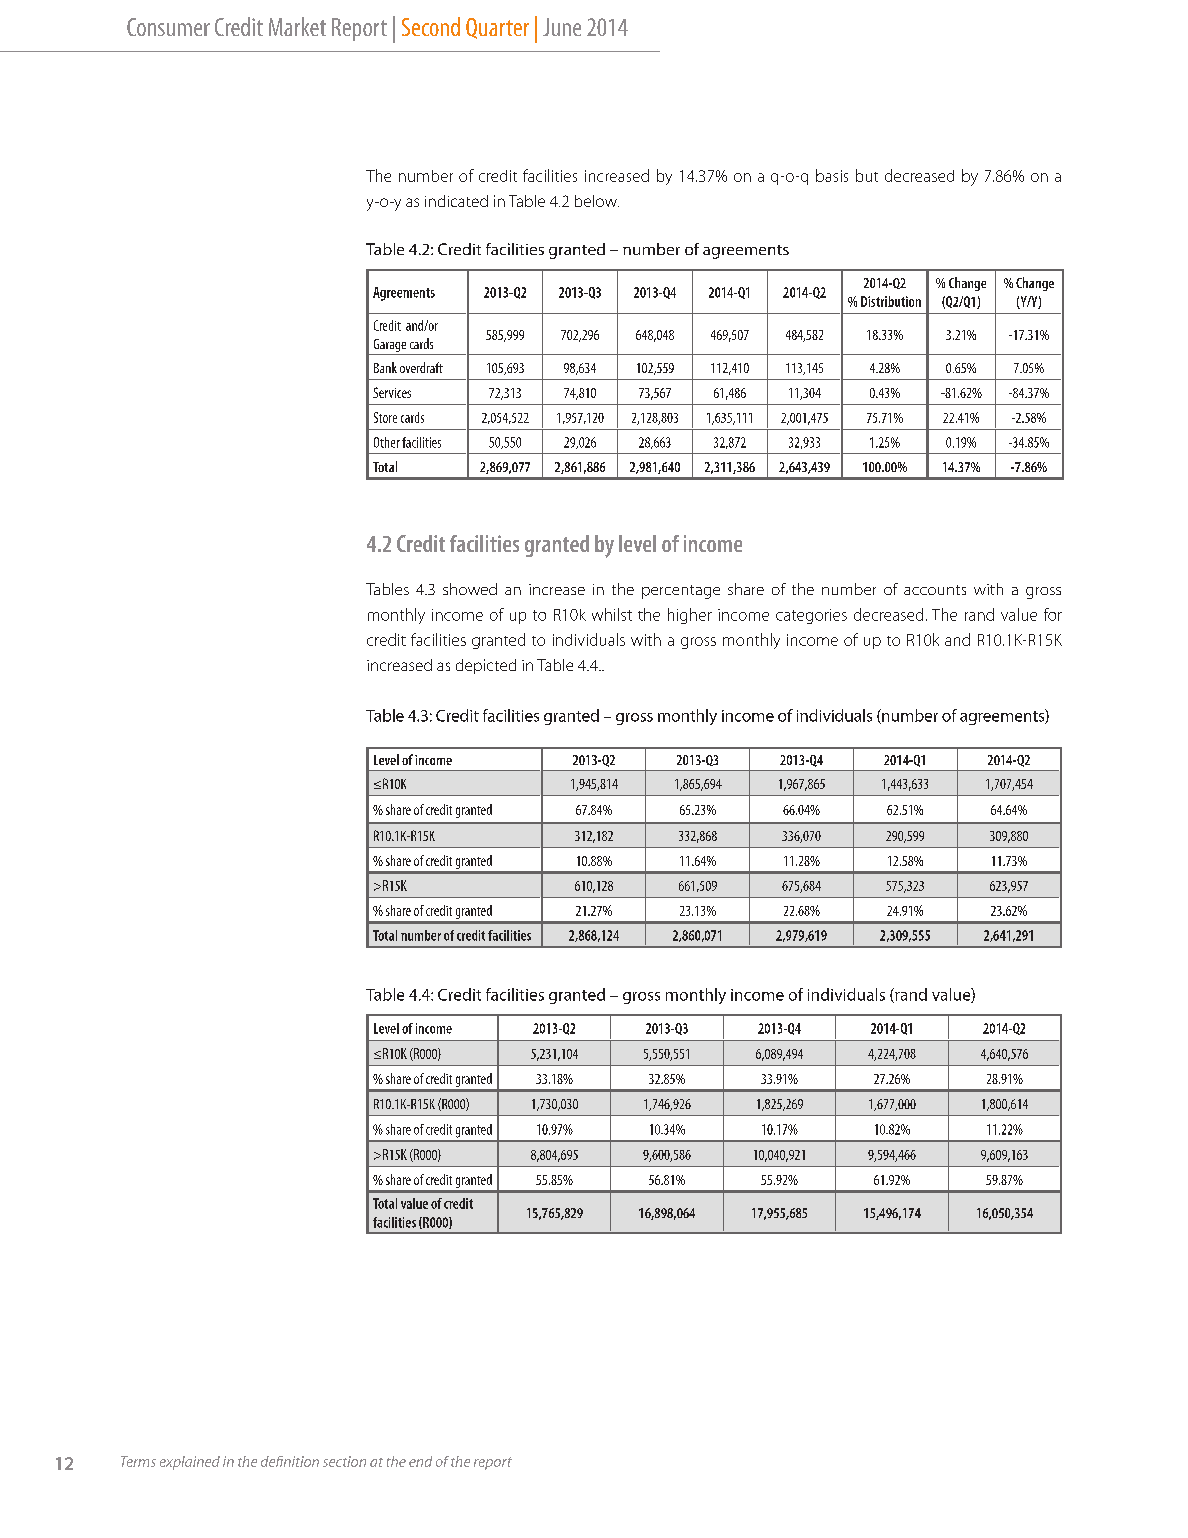 The width and height of the screenshot is (1188, 1538). What do you see at coordinates (344, 1461) in the screenshot?
I see `section` at bounding box center [344, 1461].
